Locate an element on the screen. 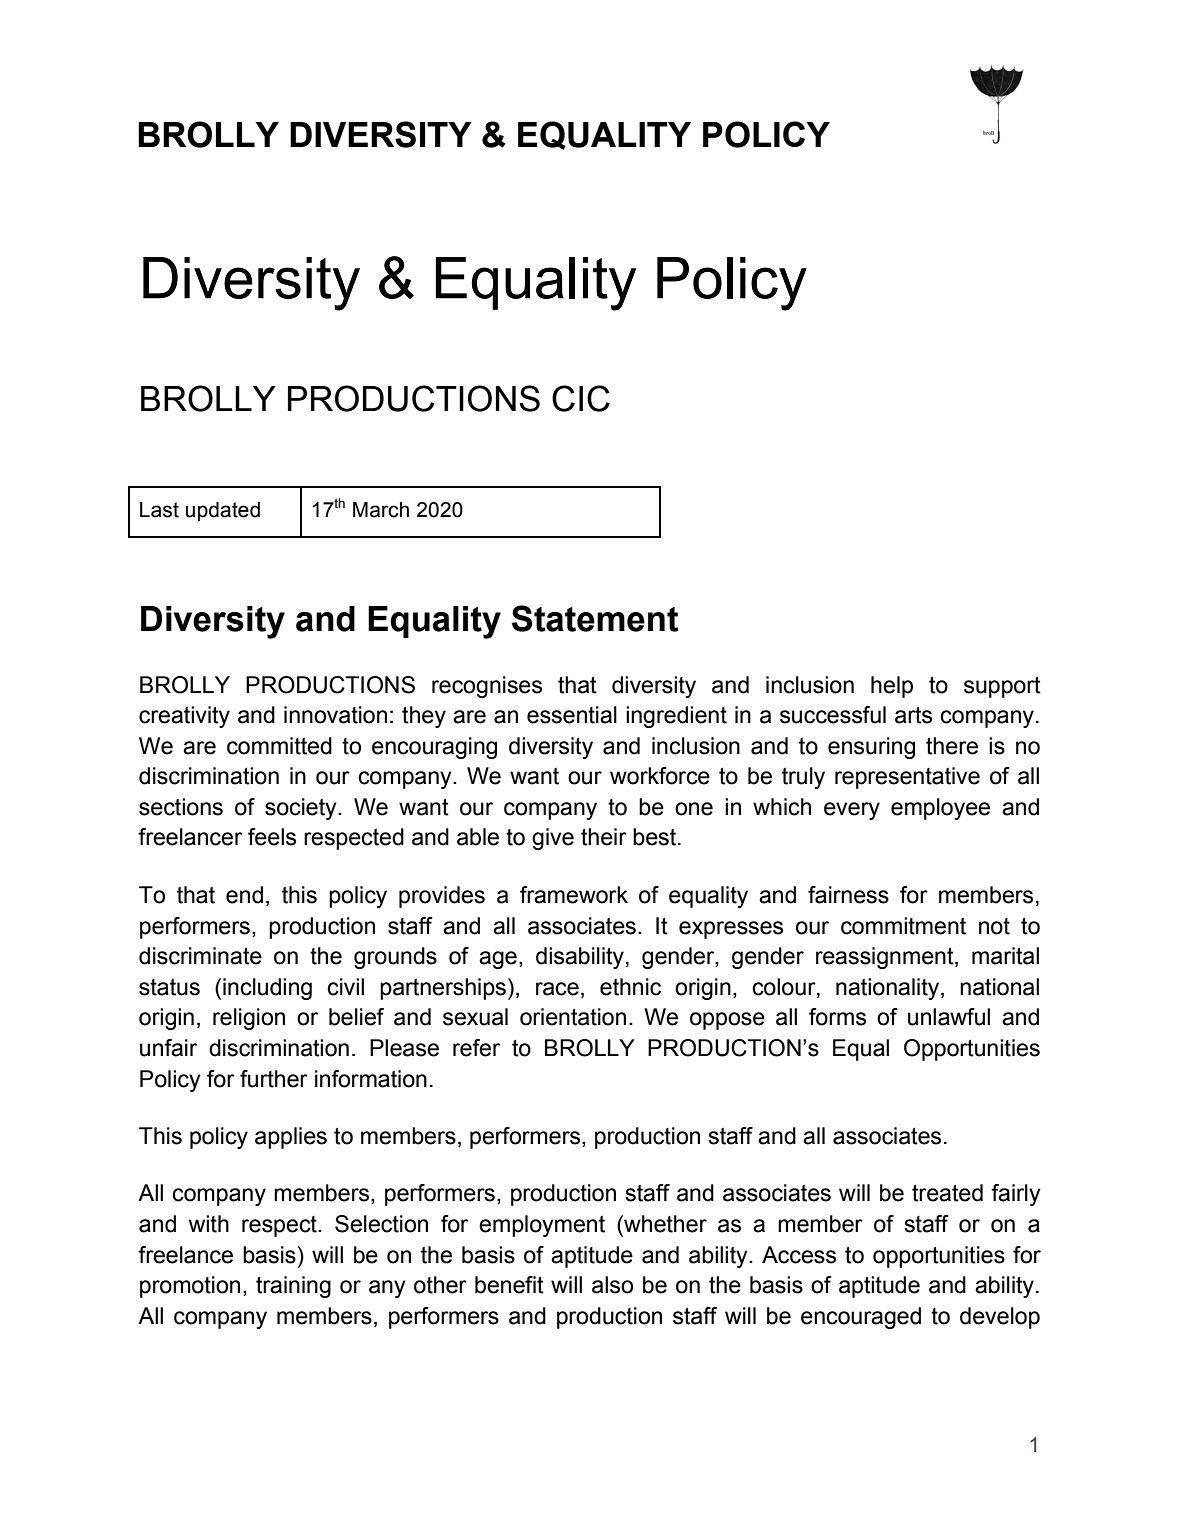  innovation is located at coordinates (335, 715).
